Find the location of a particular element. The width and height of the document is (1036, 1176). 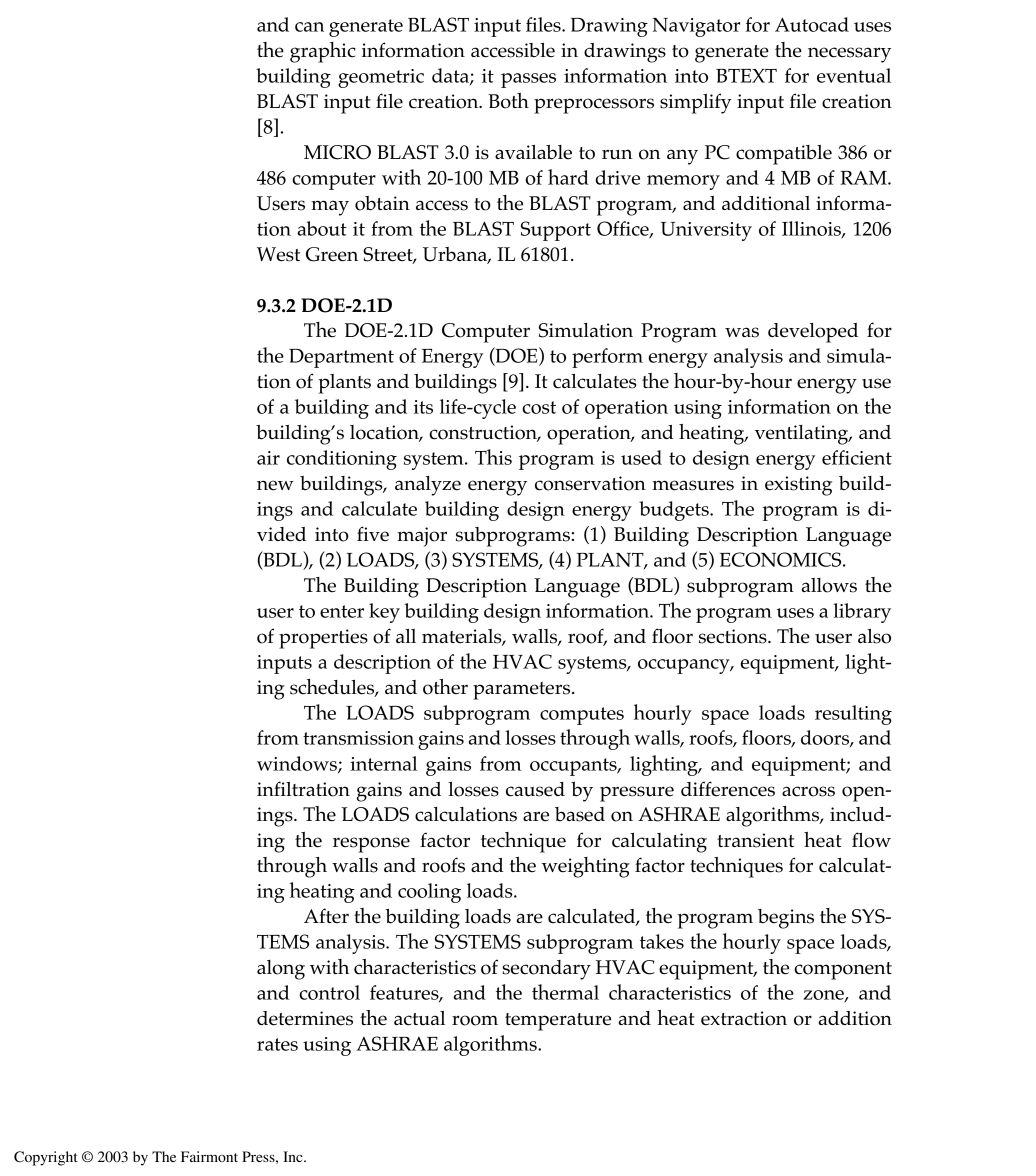

resulting is located at coordinates (853, 715).
